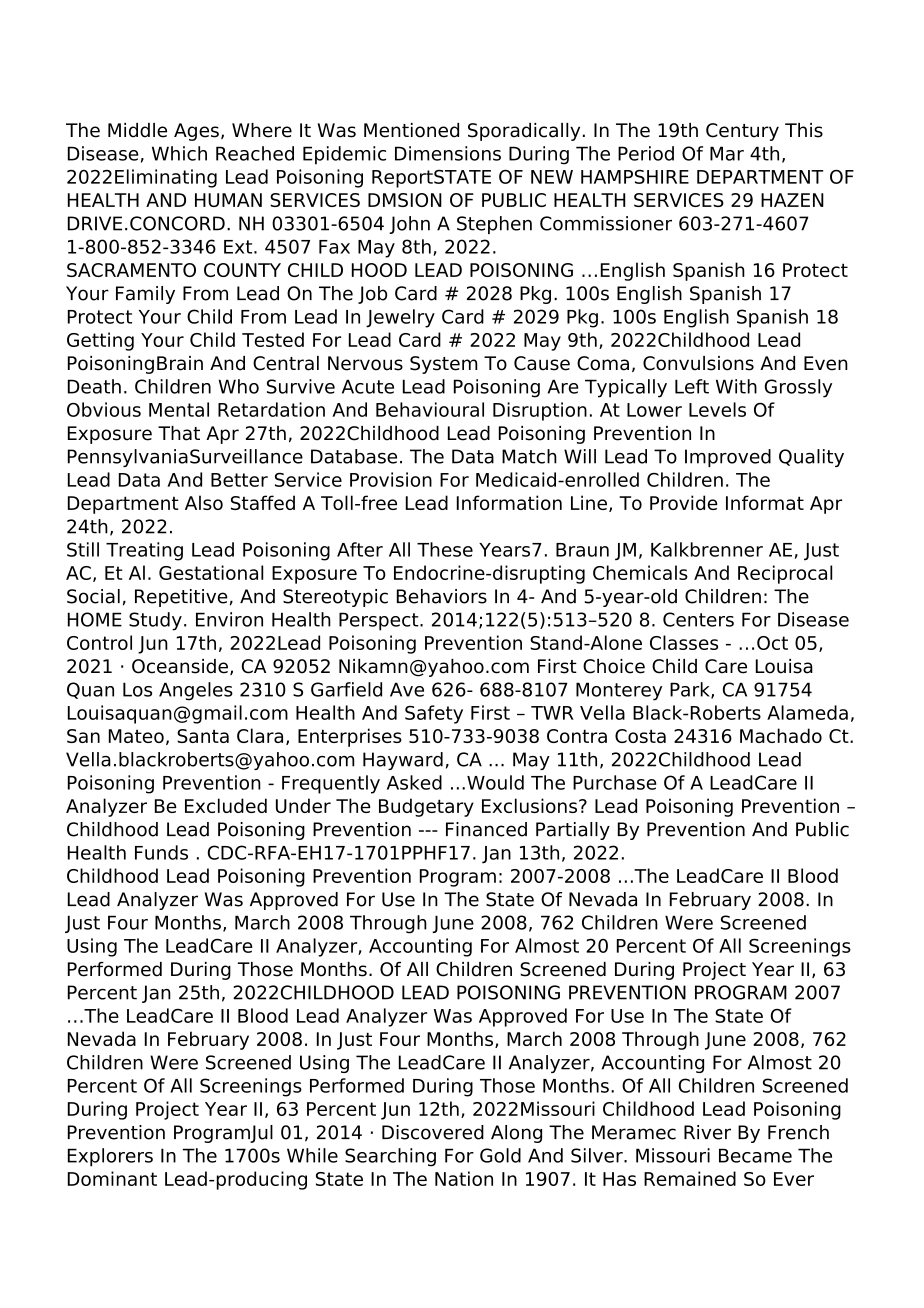  I want to click on Discovered, so click(433, 1132).
